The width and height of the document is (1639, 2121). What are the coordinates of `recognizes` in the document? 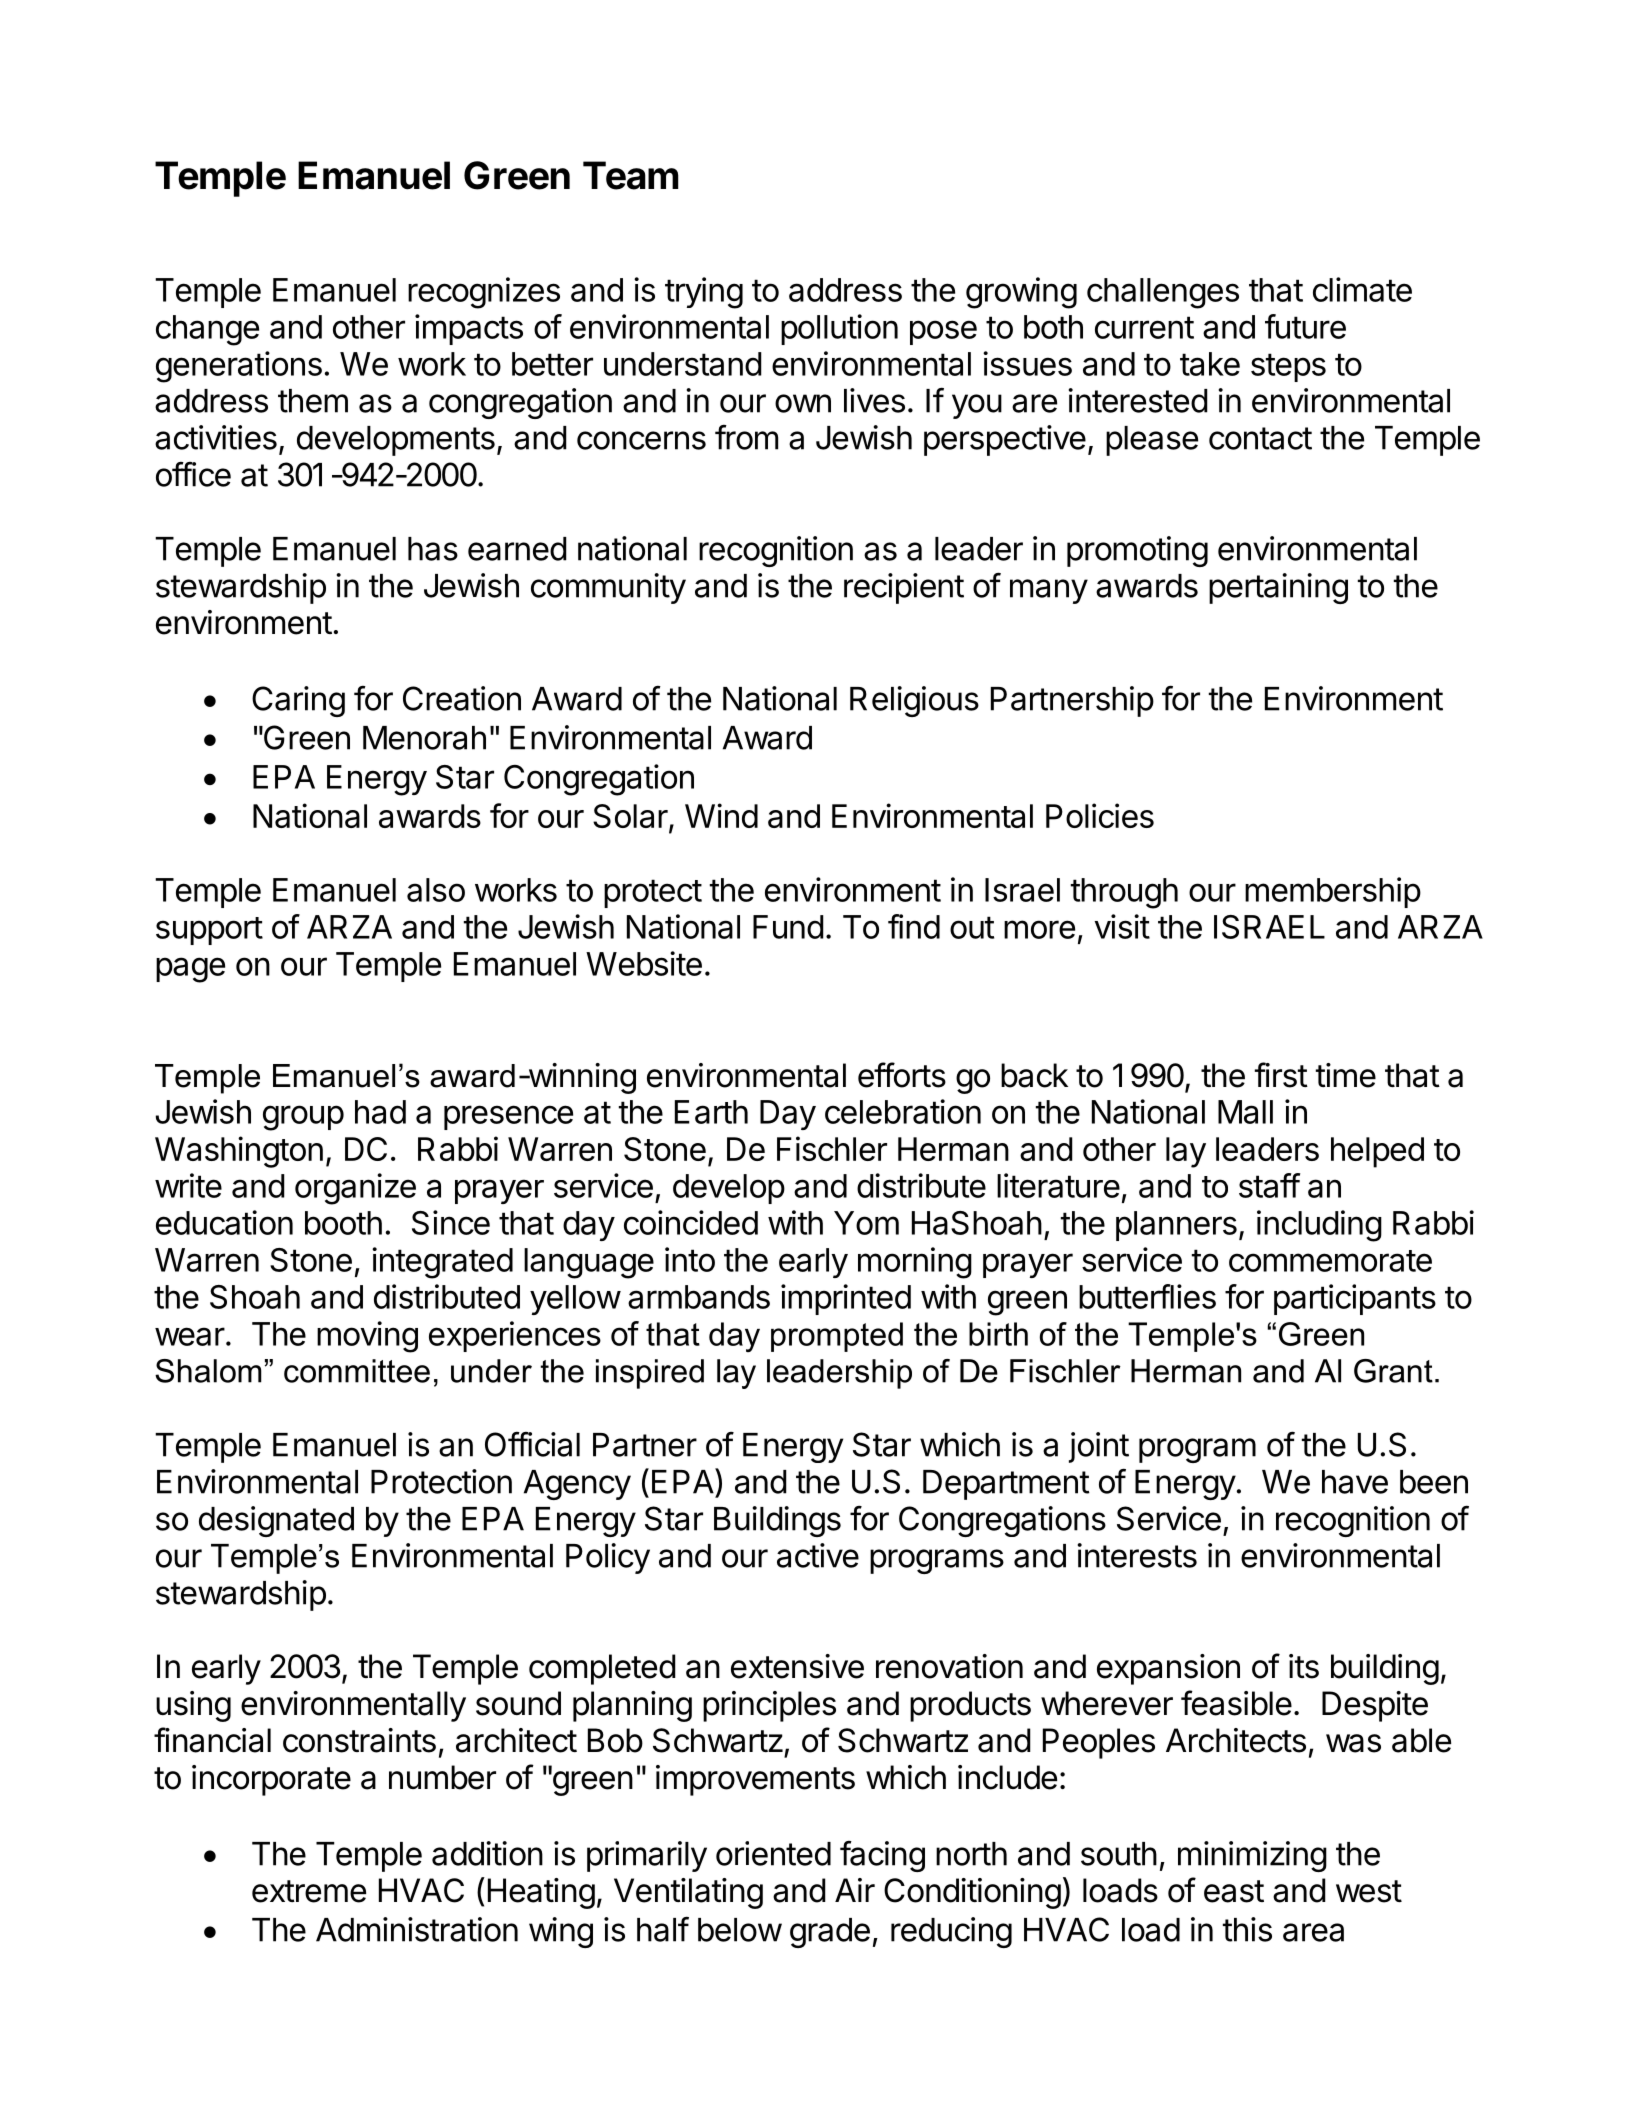 It's located at (484, 293).
